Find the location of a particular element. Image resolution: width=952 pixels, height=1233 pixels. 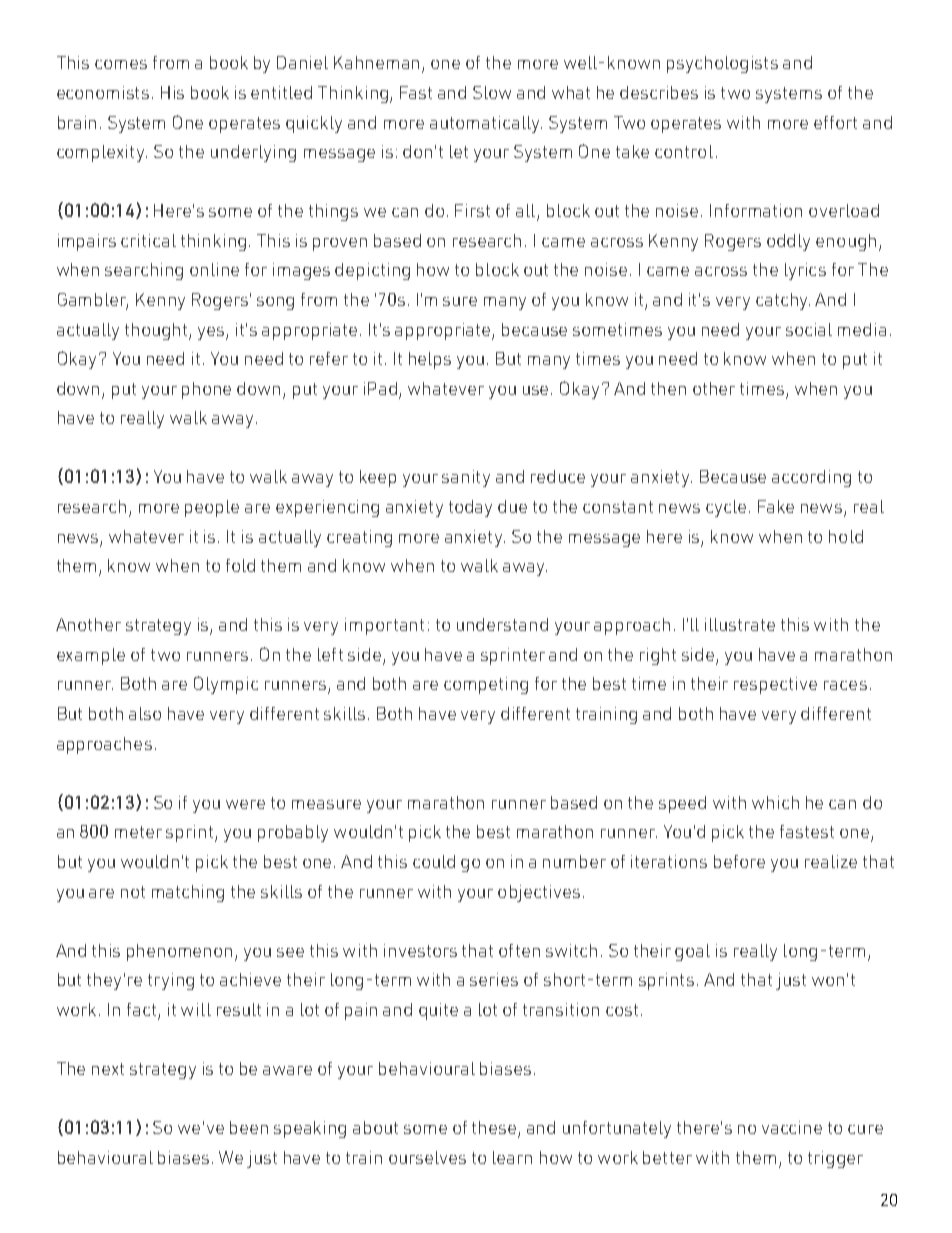

these is located at coordinates (495, 1129).
